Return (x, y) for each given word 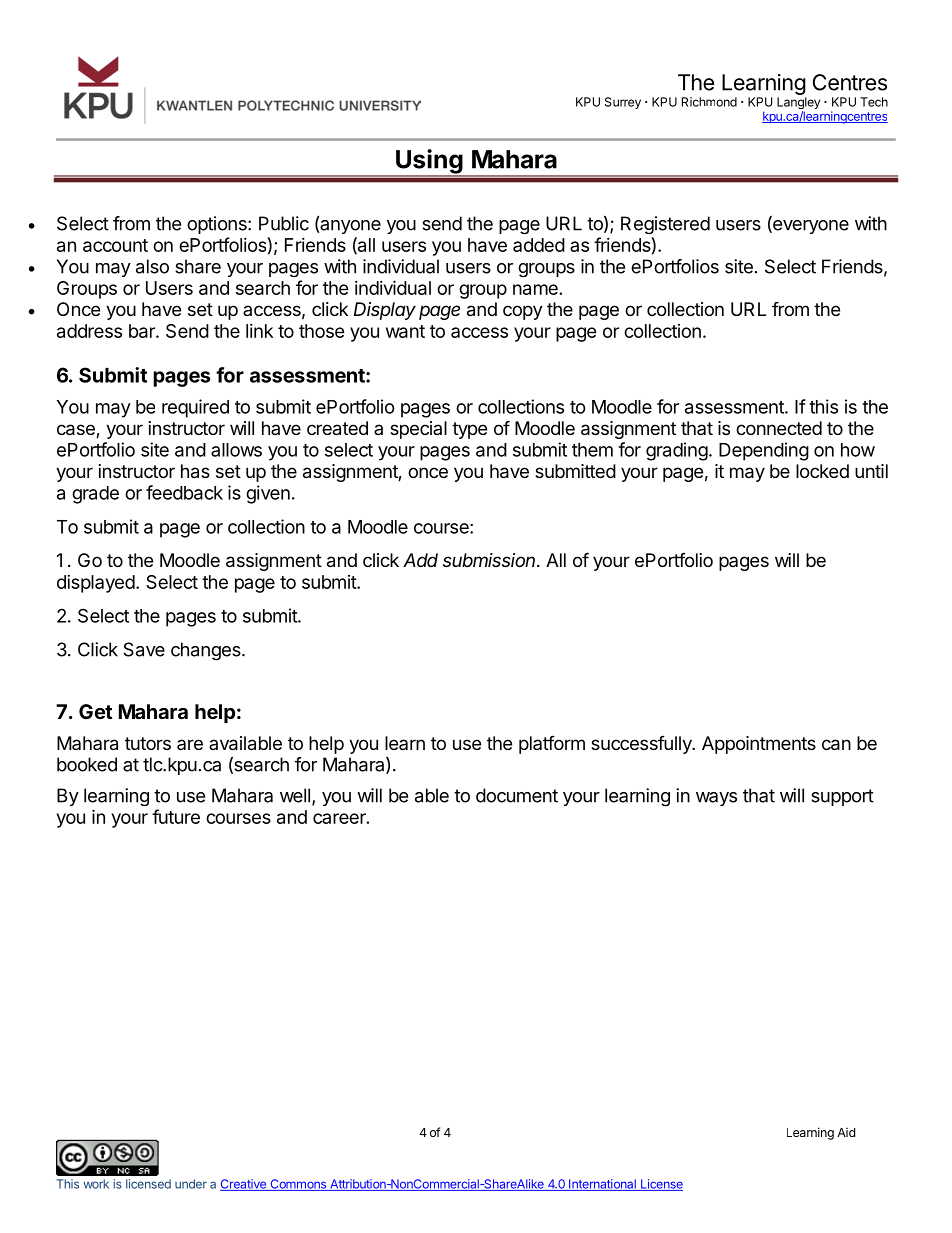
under (191, 1184)
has (195, 471)
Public (284, 223)
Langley (798, 104)
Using (429, 162)
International (602, 1185)
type (469, 430)
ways (716, 799)
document (517, 795)
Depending (764, 451)
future (176, 816)
